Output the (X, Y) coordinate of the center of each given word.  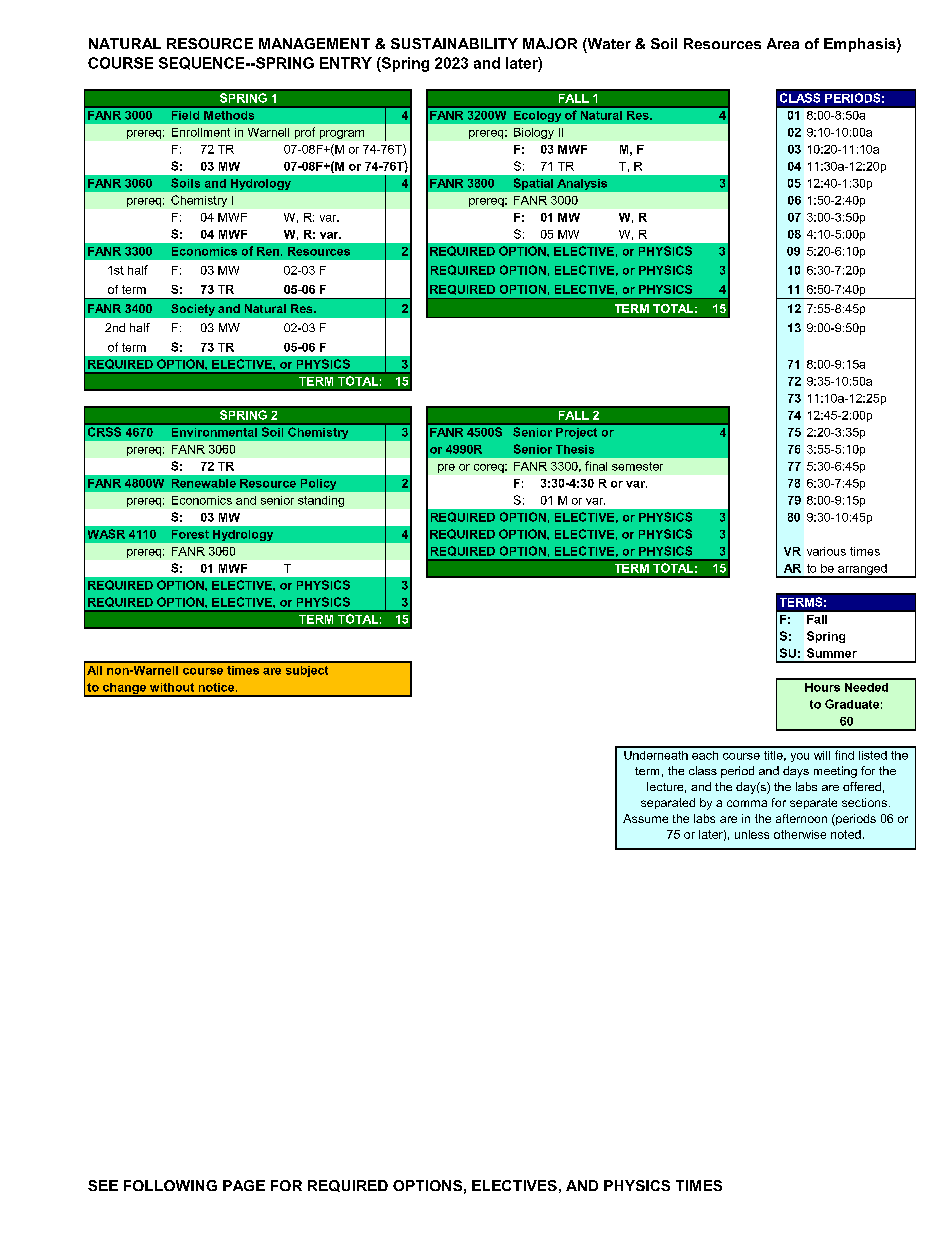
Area (783, 43)
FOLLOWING (170, 1185)
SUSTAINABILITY (454, 43)
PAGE (244, 1185)
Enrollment (201, 132)
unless (752, 834)
